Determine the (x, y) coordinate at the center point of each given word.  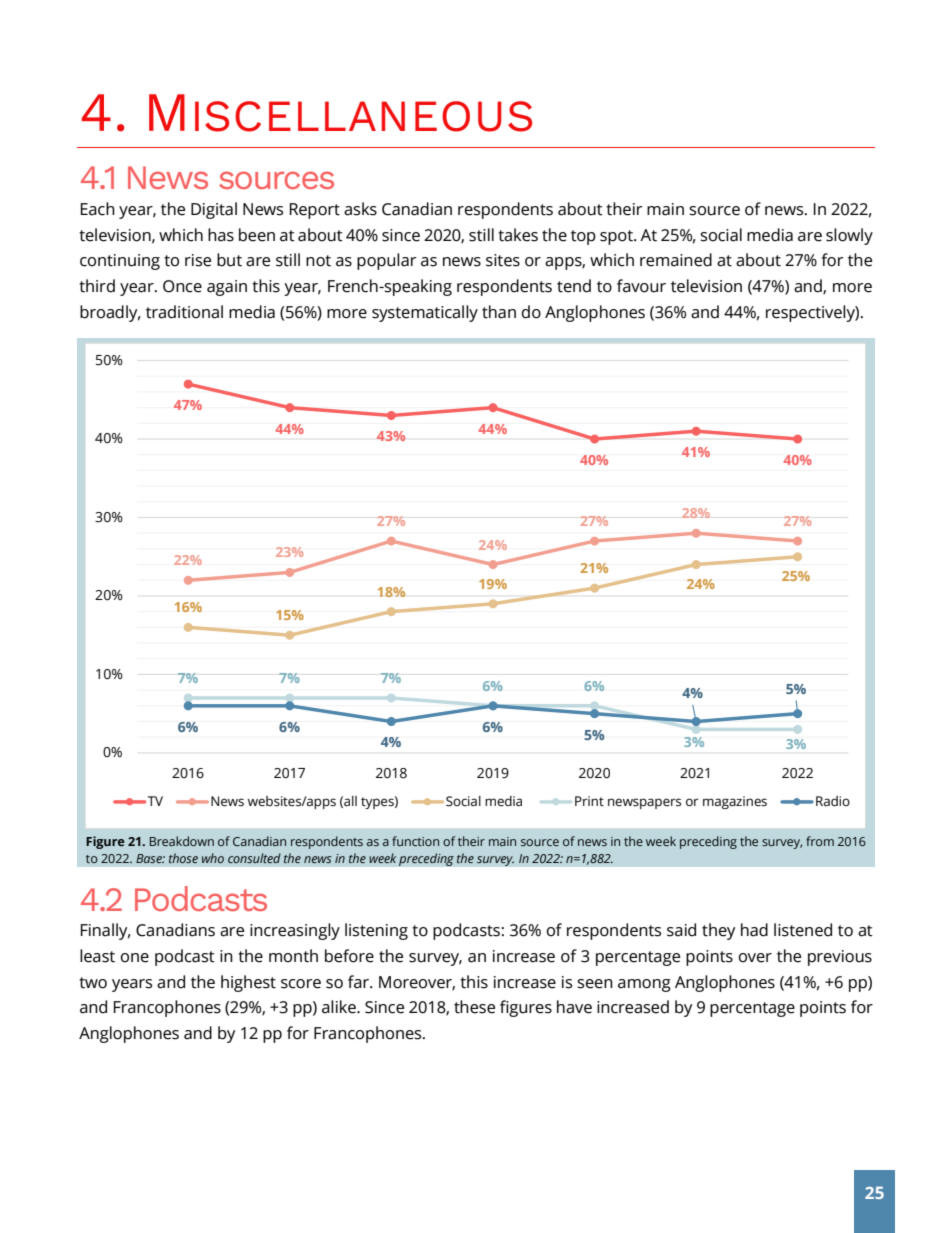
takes (518, 235)
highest (248, 983)
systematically (425, 313)
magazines (735, 802)
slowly (849, 236)
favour (641, 286)
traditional (184, 312)
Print (589, 801)
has (221, 235)
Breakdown (182, 841)
